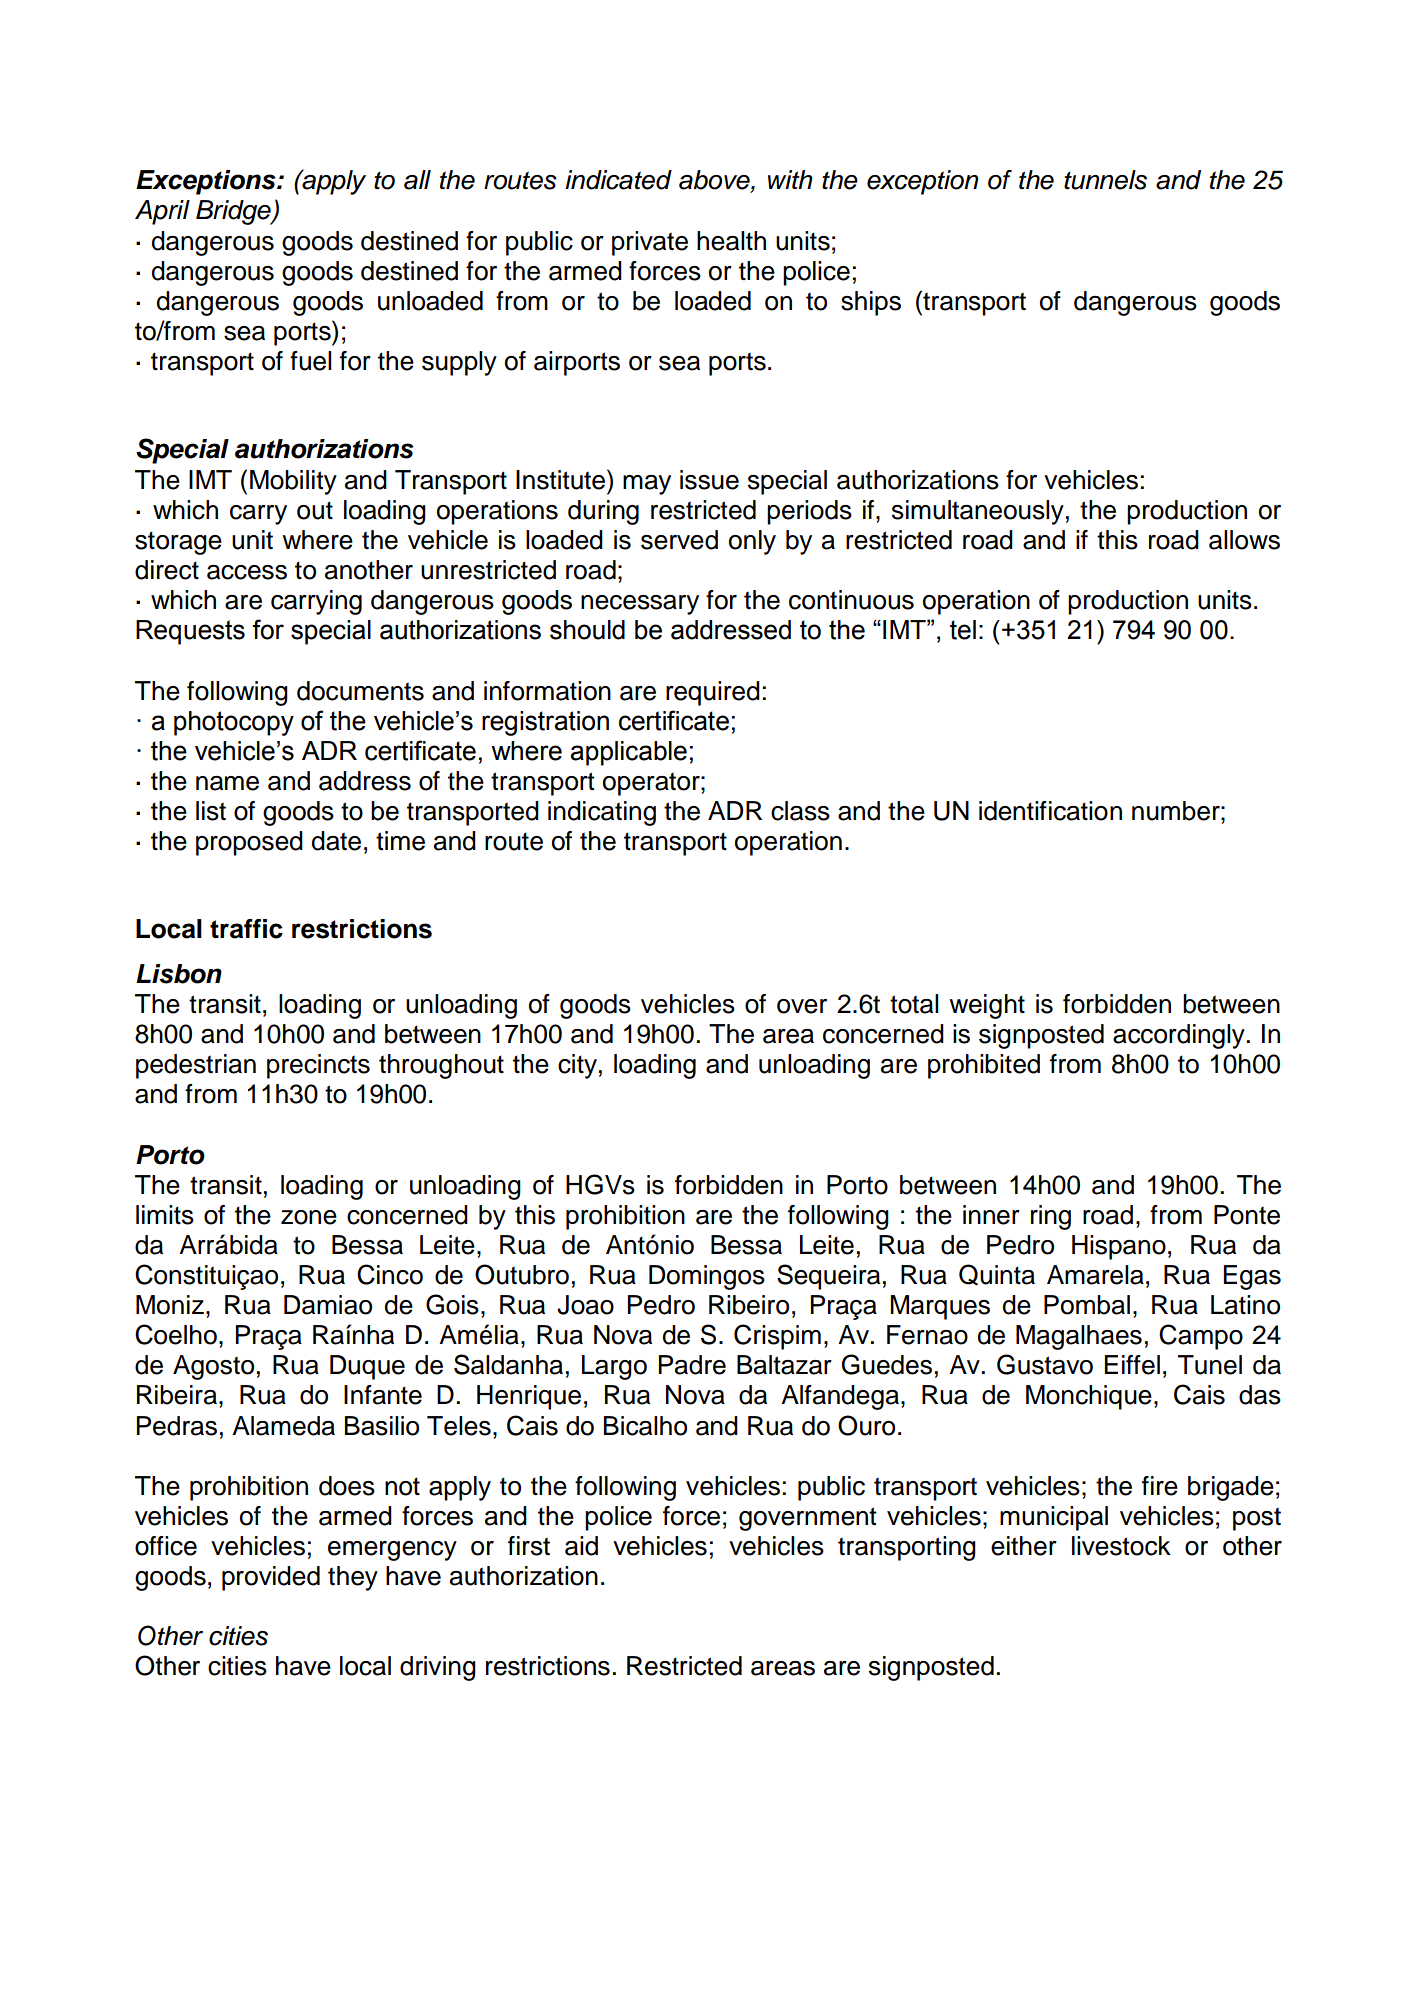  I want to click on aid, so click(581, 1546).
